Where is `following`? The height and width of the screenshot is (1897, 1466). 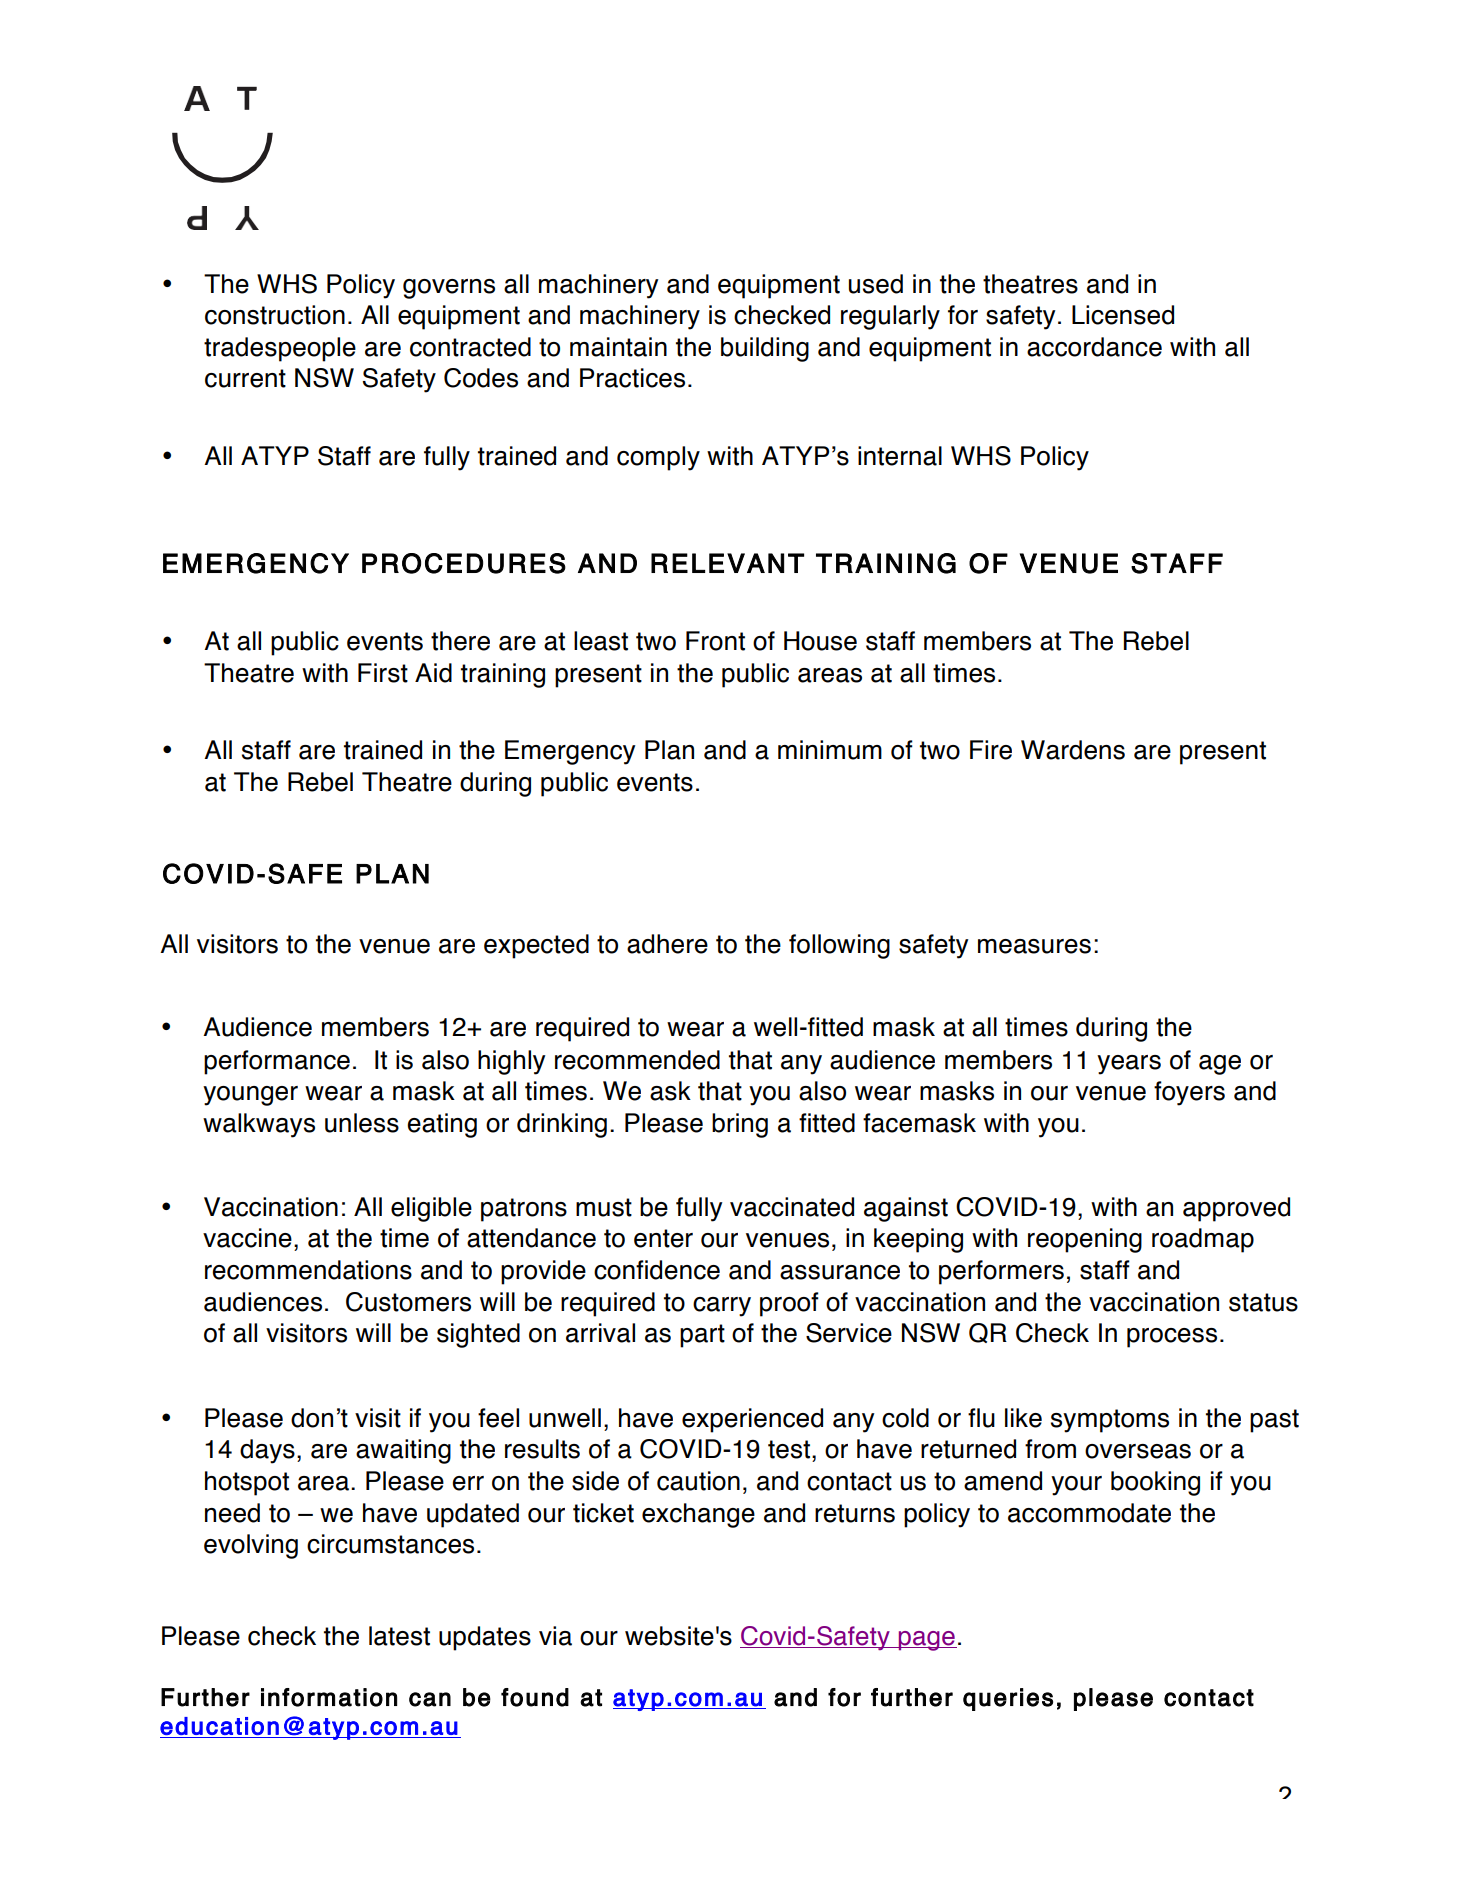 following is located at coordinates (839, 946).
